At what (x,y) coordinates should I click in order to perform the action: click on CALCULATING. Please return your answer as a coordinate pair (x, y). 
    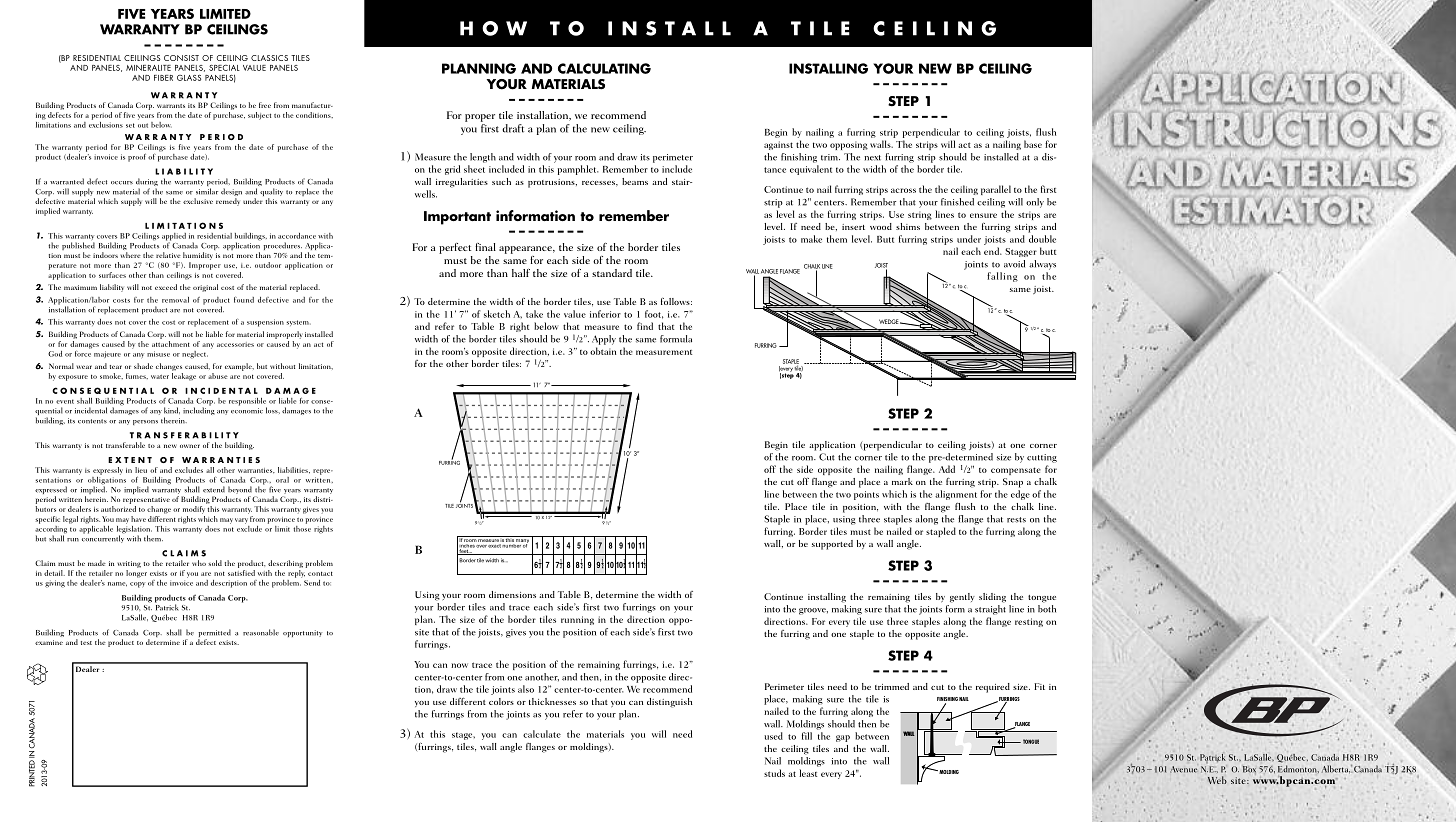
    Looking at the image, I should click on (604, 68).
